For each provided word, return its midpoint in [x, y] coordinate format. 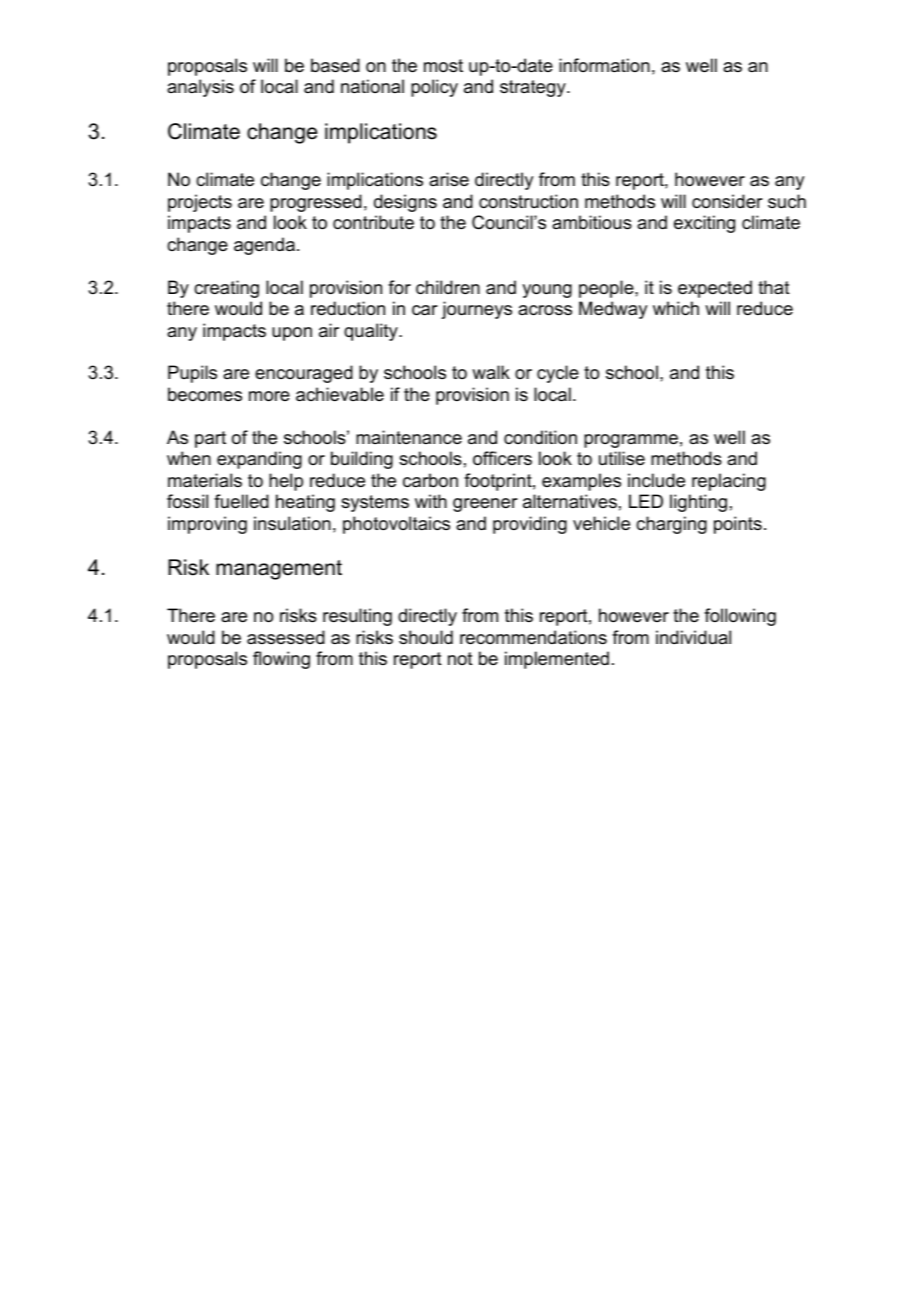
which [676, 308]
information [604, 65]
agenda [264, 246]
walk [491, 372]
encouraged [304, 374]
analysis [200, 88]
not [460, 658]
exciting [704, 224]
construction [528, 201]
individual [693, 637]
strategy [534, 88]
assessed [286, 637]
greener [485, 505]
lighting [698, 503]
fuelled [241, 501]
